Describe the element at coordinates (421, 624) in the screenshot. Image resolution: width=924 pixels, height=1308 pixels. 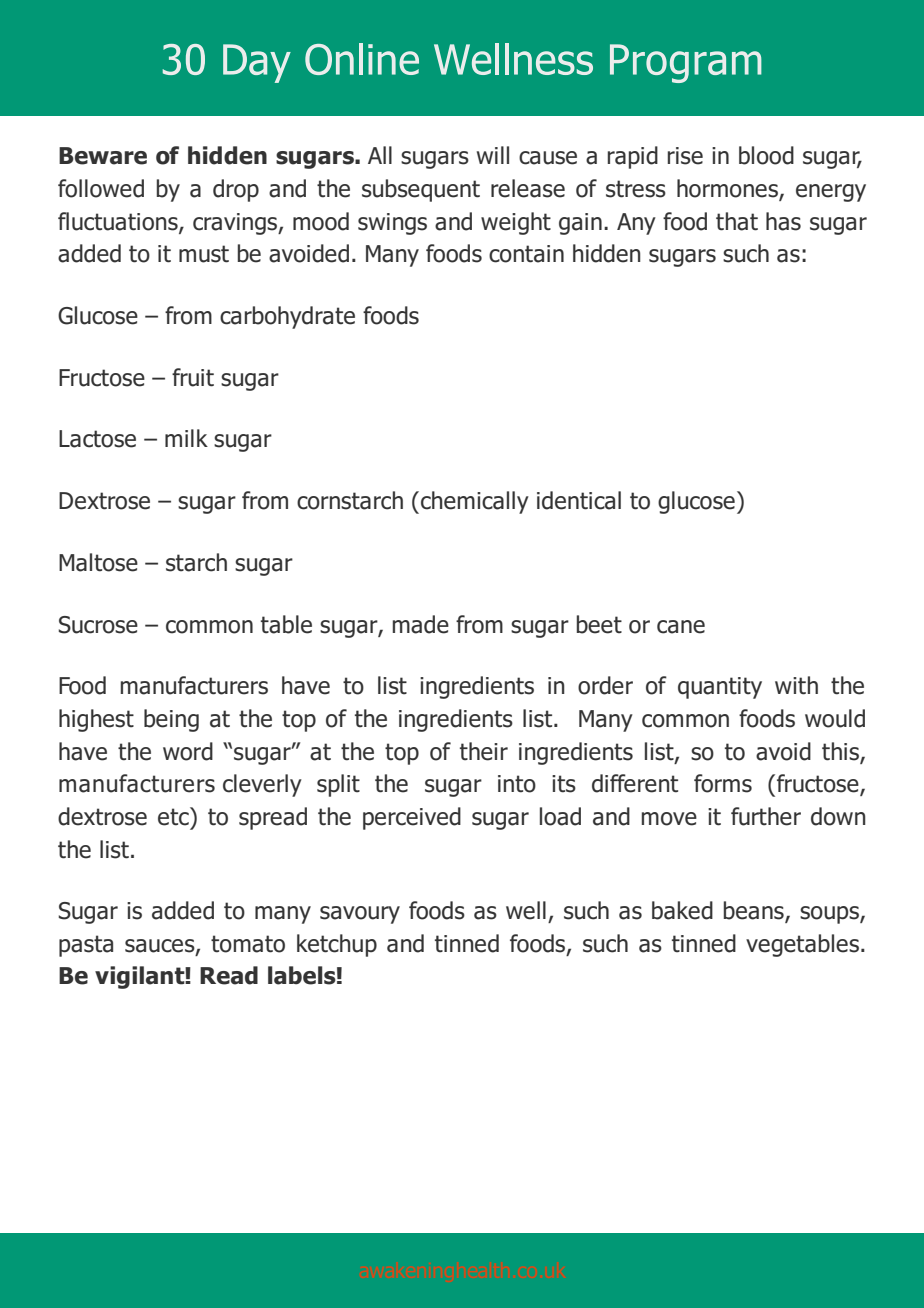
I see `made` at that location.
